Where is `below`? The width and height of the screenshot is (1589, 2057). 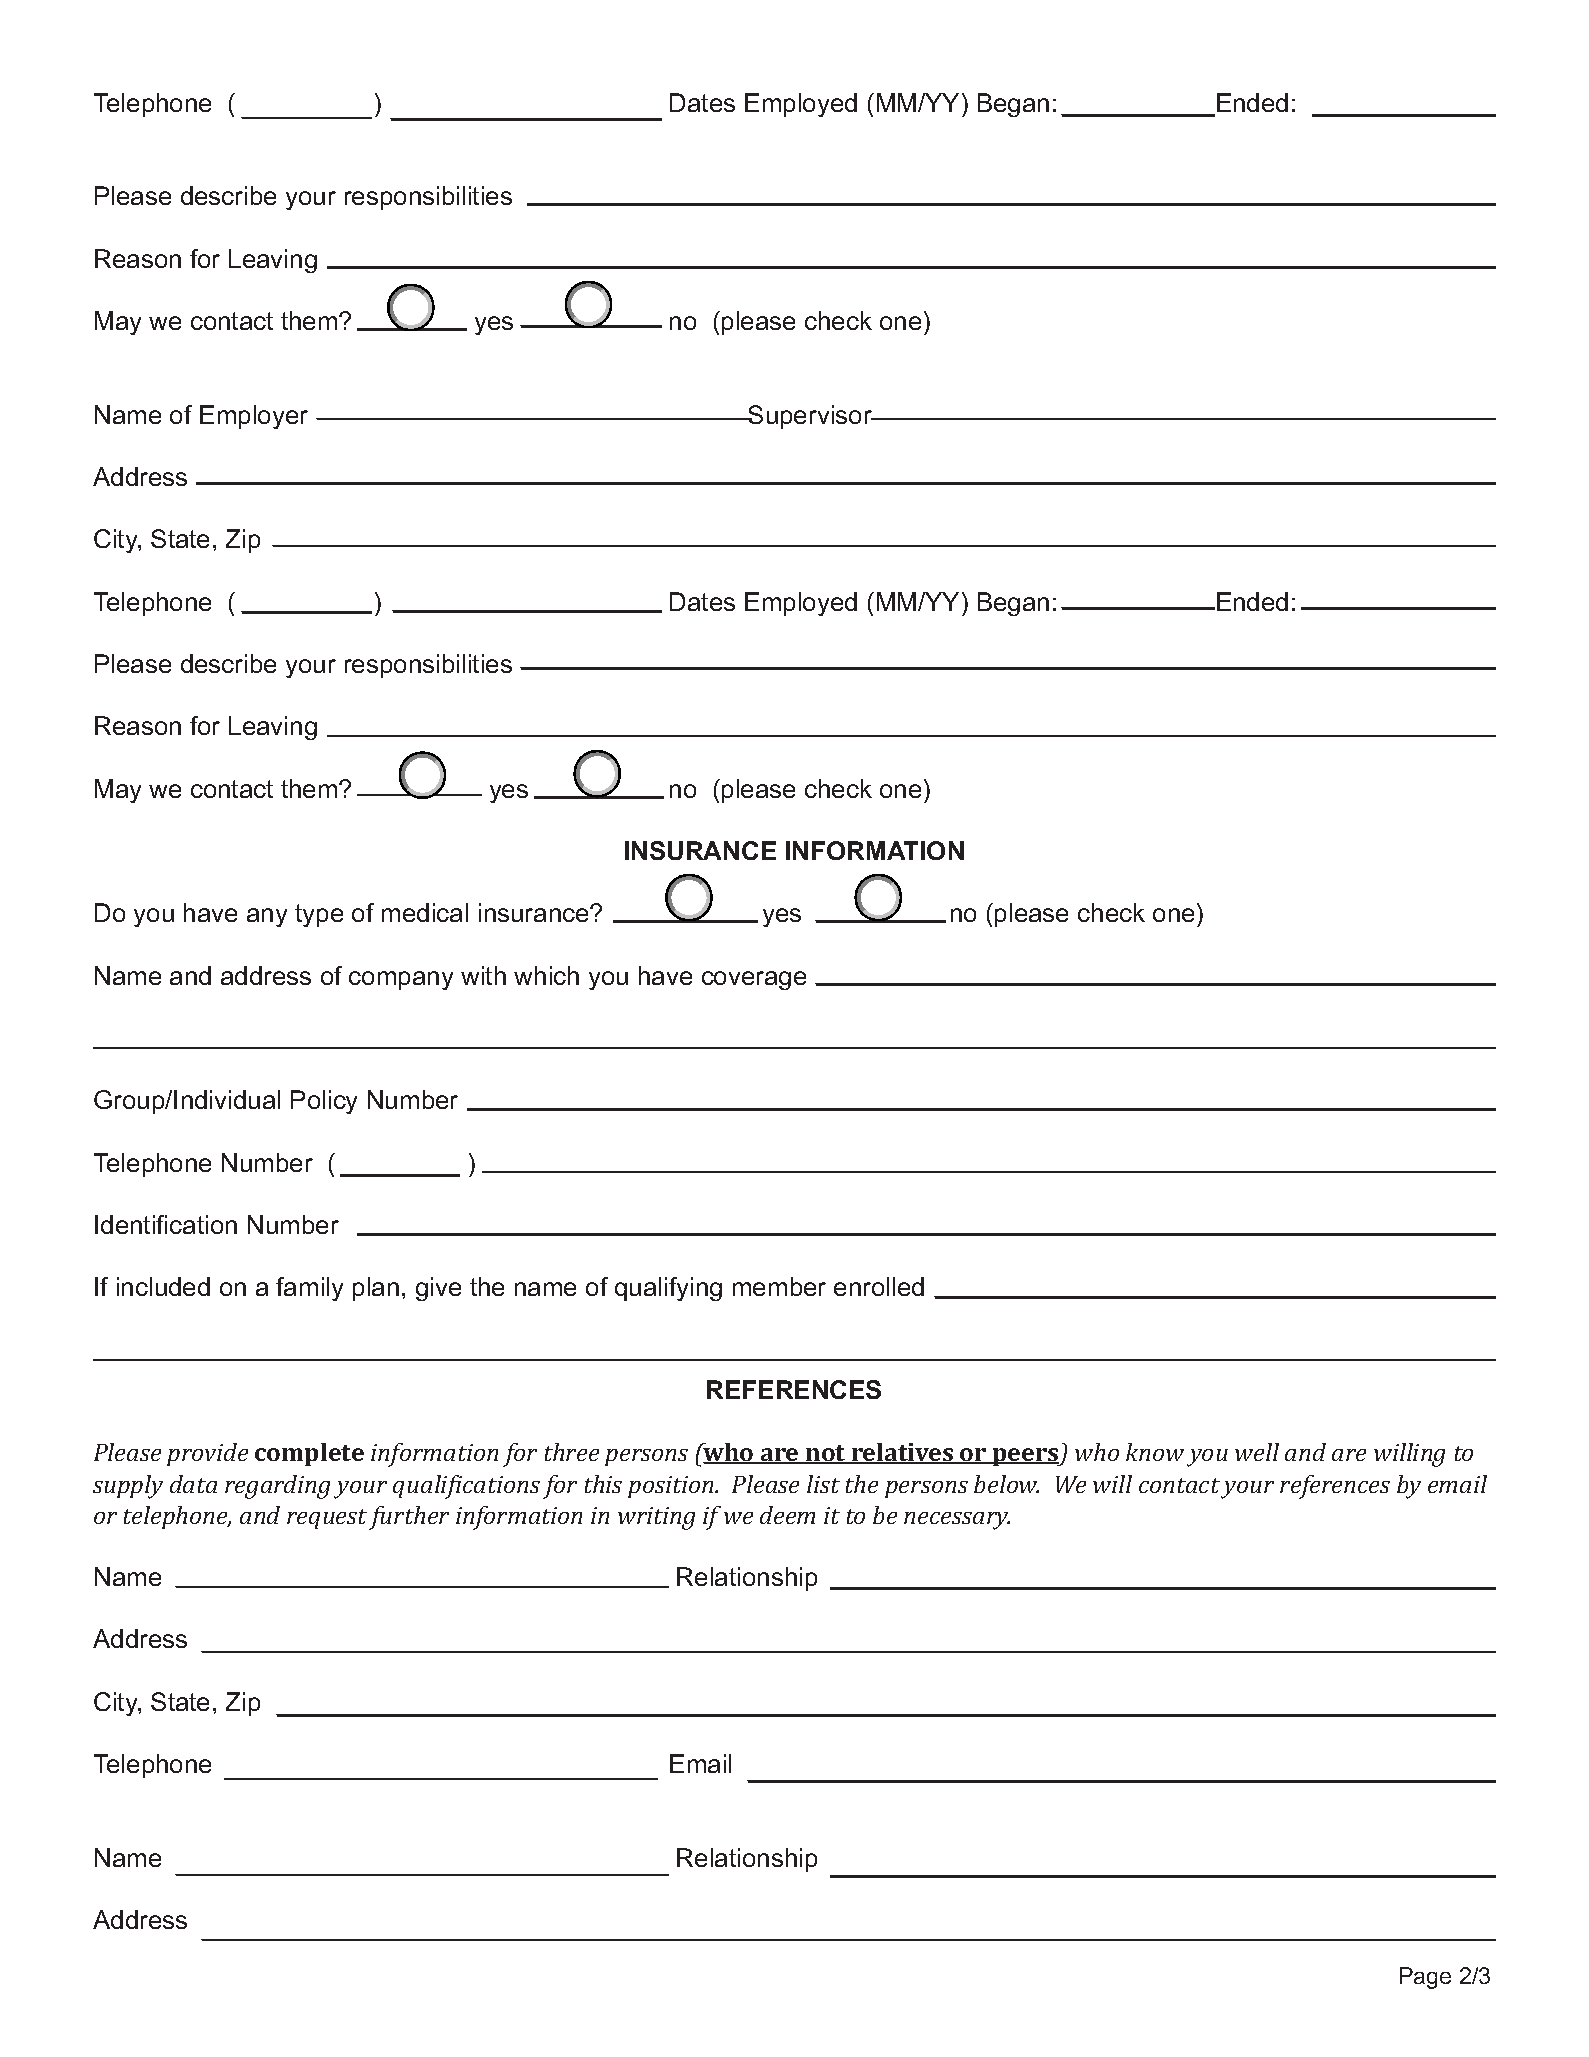
below is located at coordinates (1006, 1484).
